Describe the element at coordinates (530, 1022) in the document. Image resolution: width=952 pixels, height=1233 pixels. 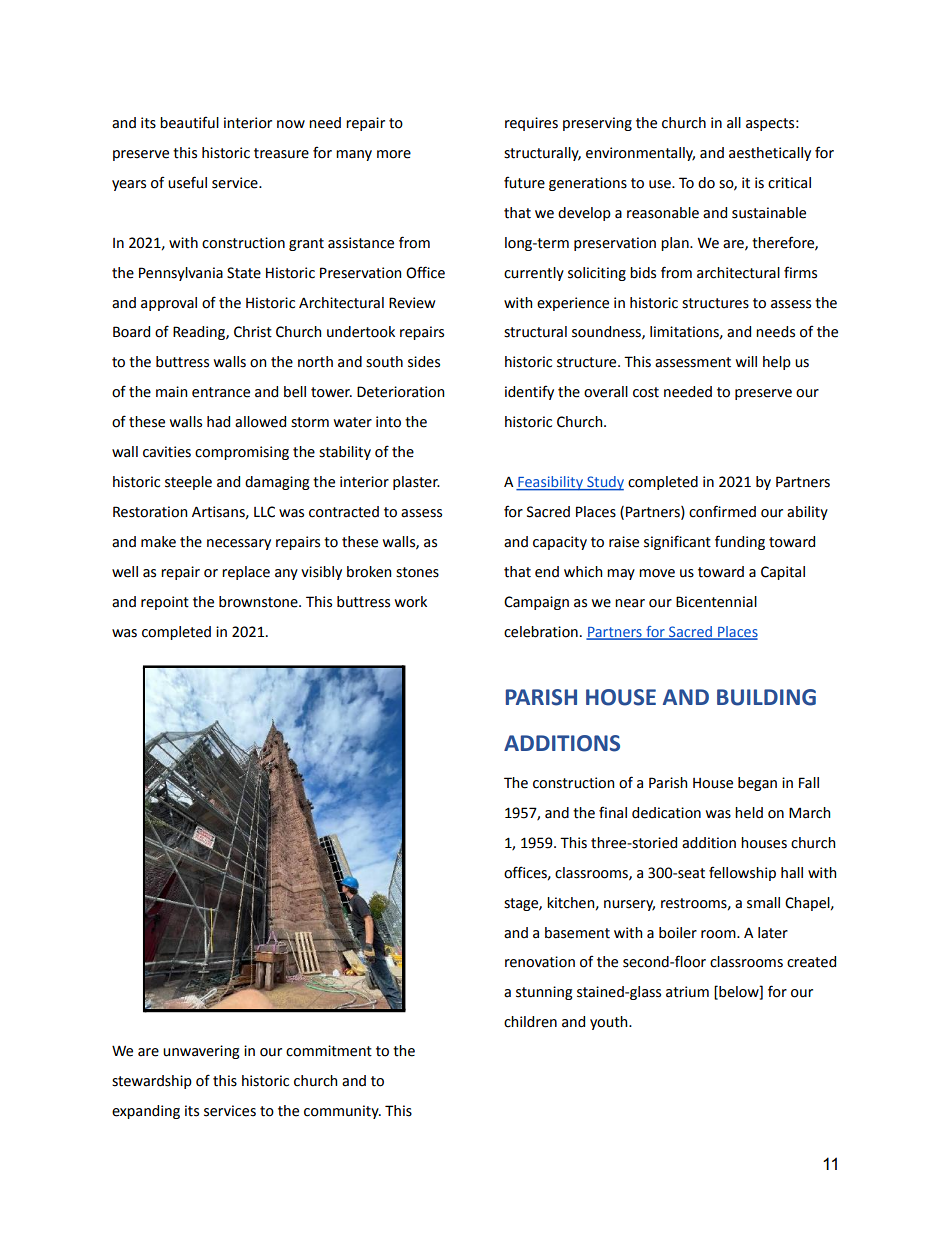
I see `children` at that location.
